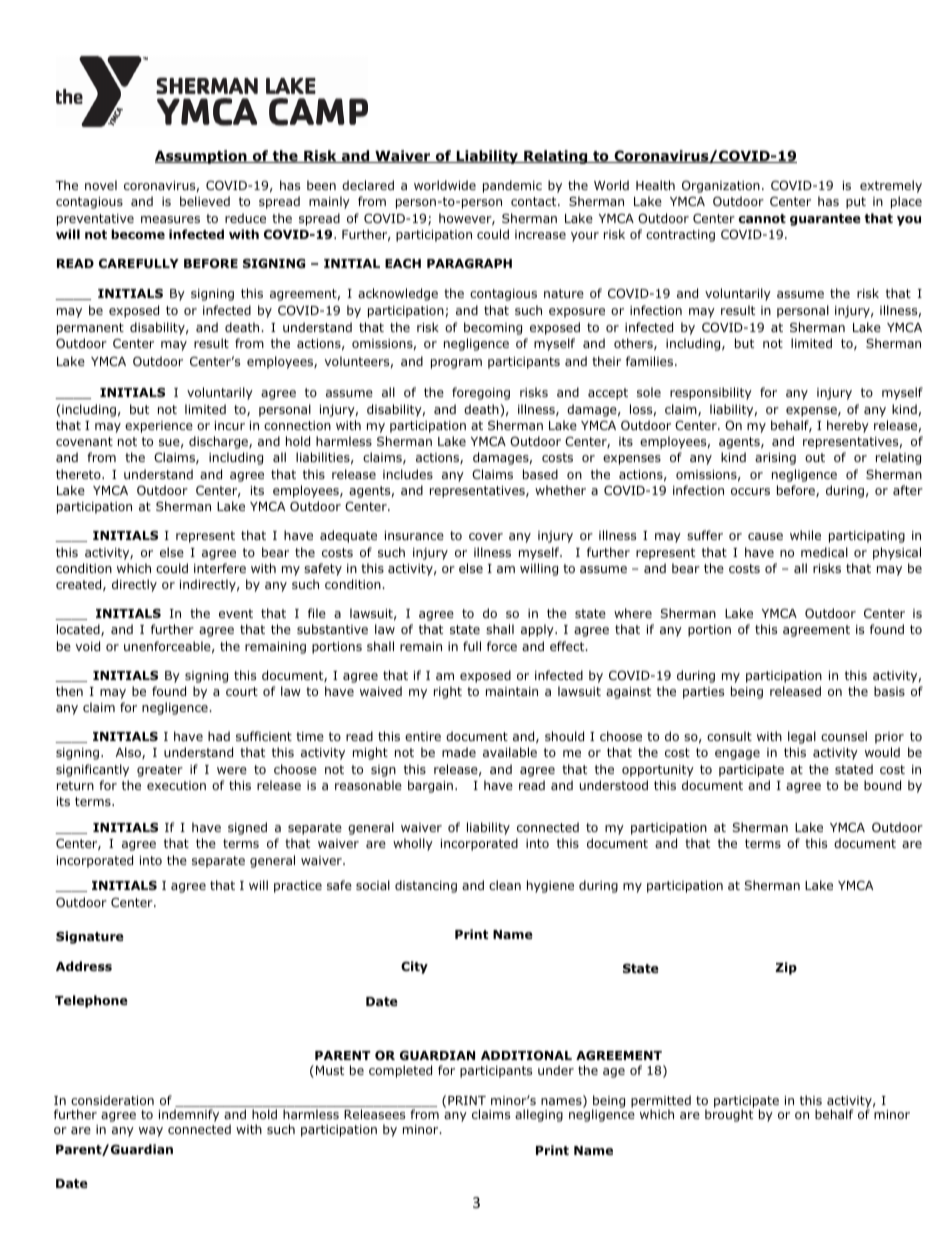 The width and height of the screenshot is (952, 1233). Describe the element at coordinates (189, 1115) in the screenshot. I see `indemnify` at that location.
